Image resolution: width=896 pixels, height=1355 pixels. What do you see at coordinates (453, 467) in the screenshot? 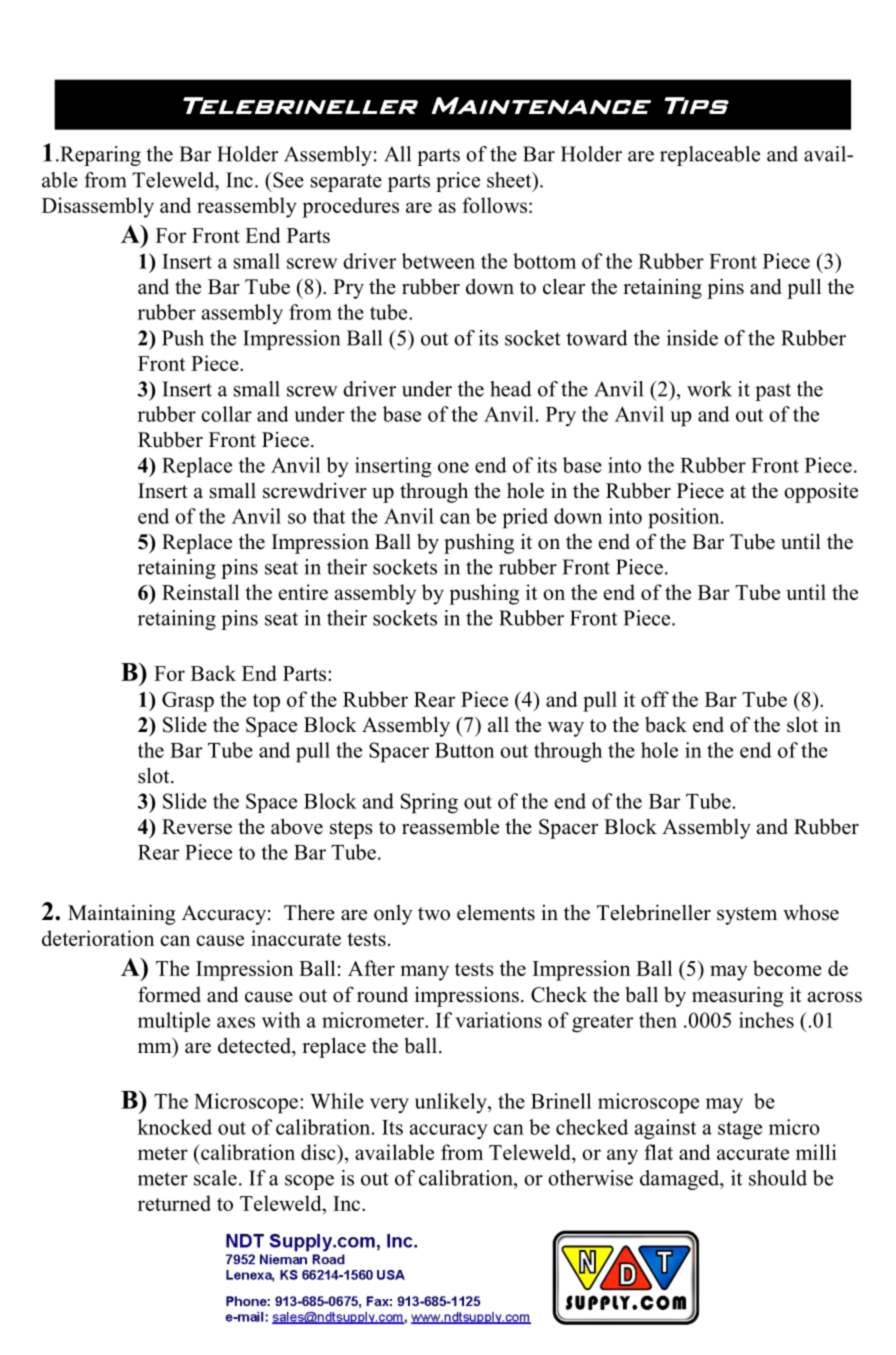
I see `one` at bounding box center [453, 467].
